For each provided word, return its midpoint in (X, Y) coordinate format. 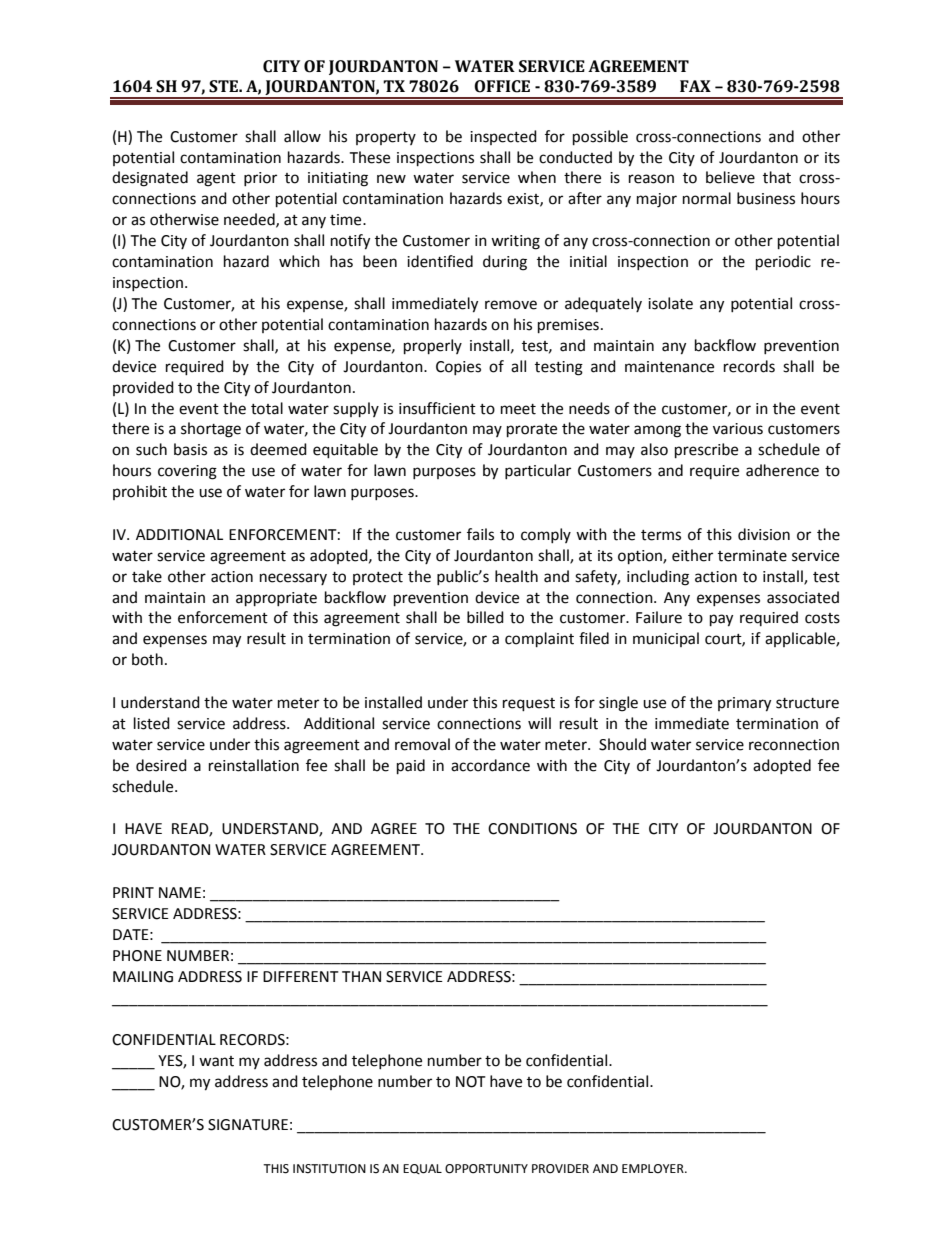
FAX (695, 86)
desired (161, 765)
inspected (503, 137)
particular (538, 471)
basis (190, 449)
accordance (490, 765)
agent (216, 180)
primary (744, 704)
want (216, 1061)
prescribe (706, 451)
